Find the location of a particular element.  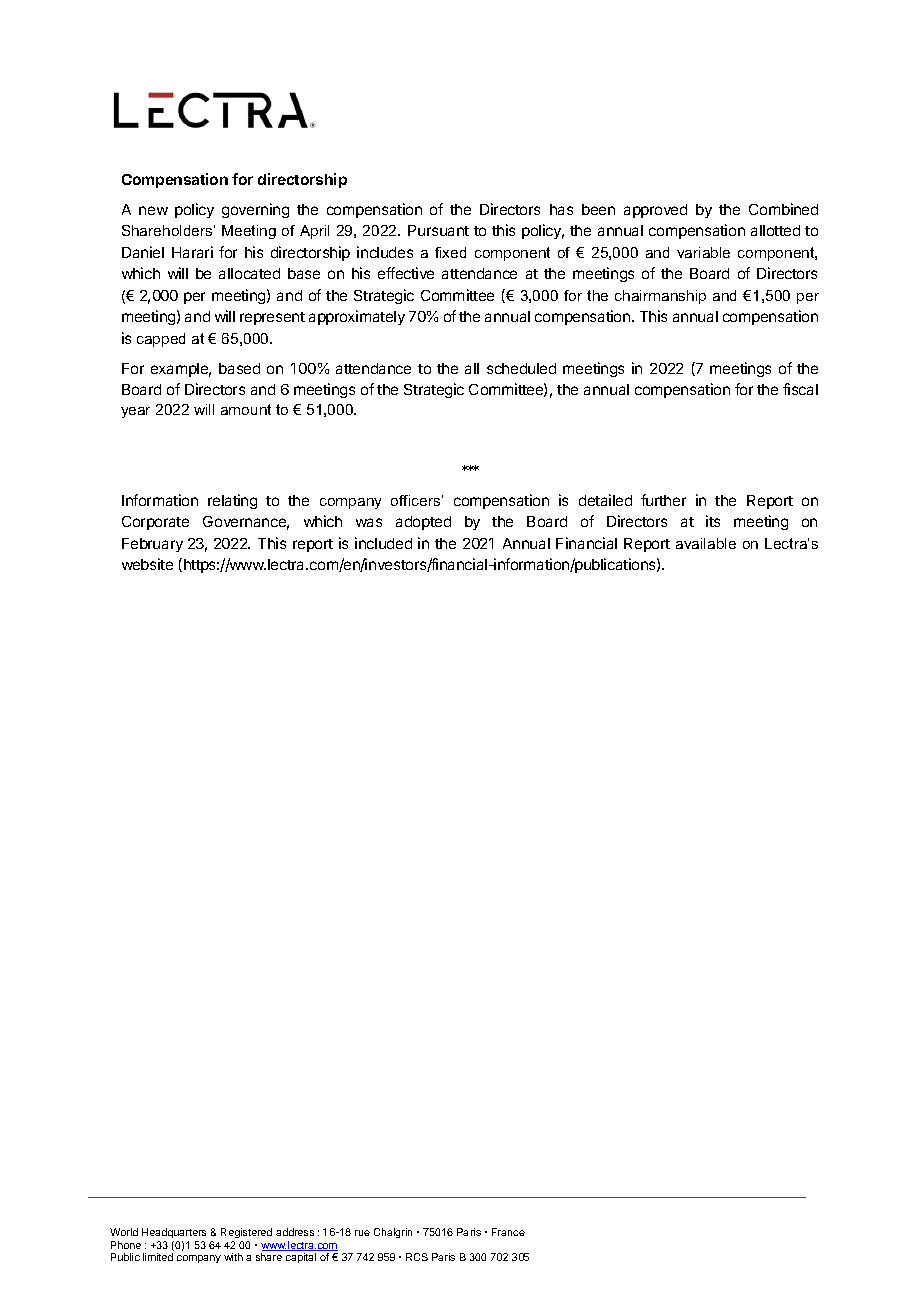

available is located at coordinates (706, 543).
